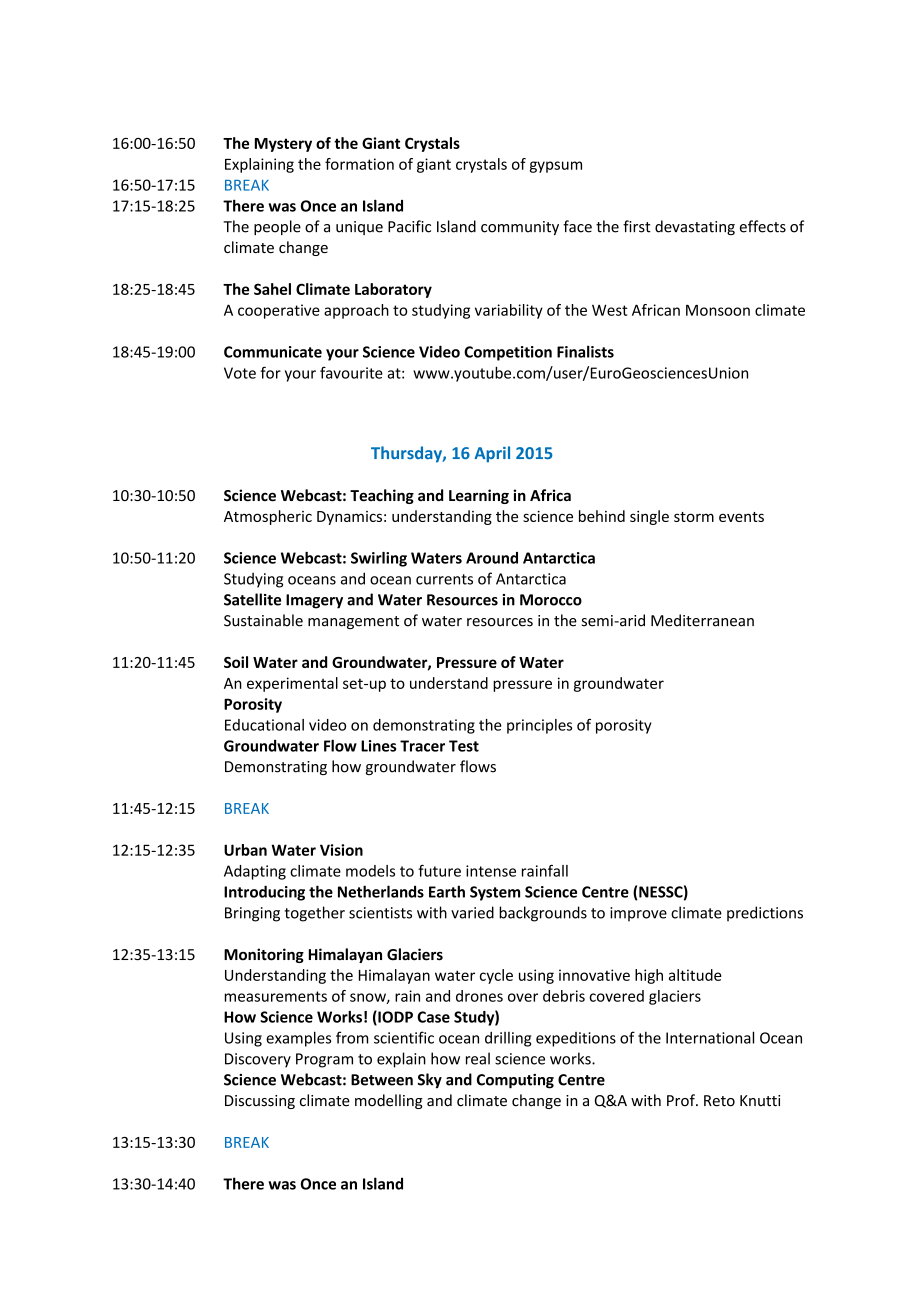 This screenshot has height=1308, width=924. Describe the element at coordinates (492, 454) in the screenshot. I see `April` at that location.
